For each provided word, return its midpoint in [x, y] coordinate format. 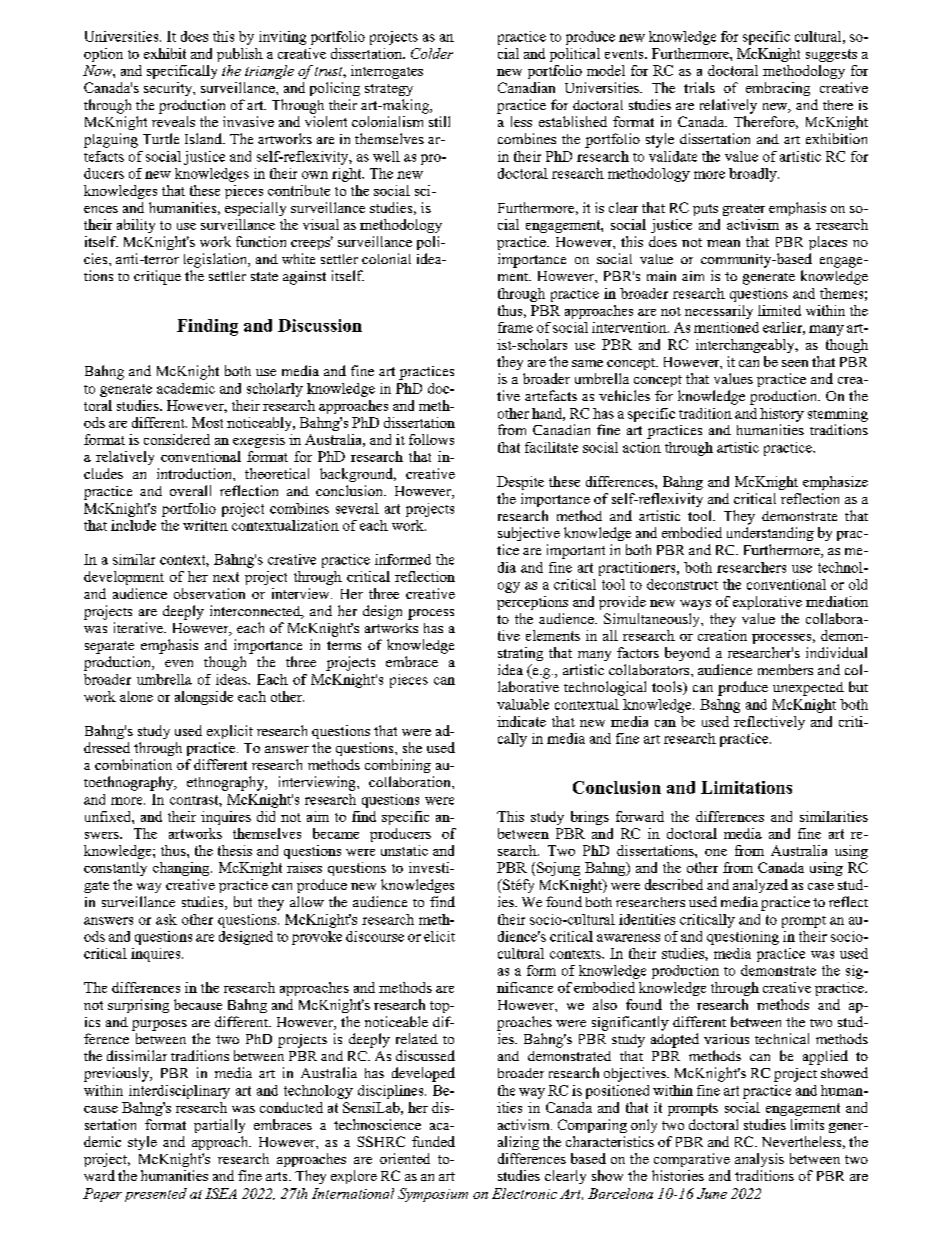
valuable [523, 704]
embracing [778, 89]
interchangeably [746, 346]
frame [515, 327]
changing [182, 869]
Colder [432, 53]
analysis [759, 1160]
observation [209, 593]
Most [207, 422]
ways [695, 605]
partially [219, 1126]
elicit [439, 936]
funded [433, 1141]
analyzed [760, 886]
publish [240, 55]
